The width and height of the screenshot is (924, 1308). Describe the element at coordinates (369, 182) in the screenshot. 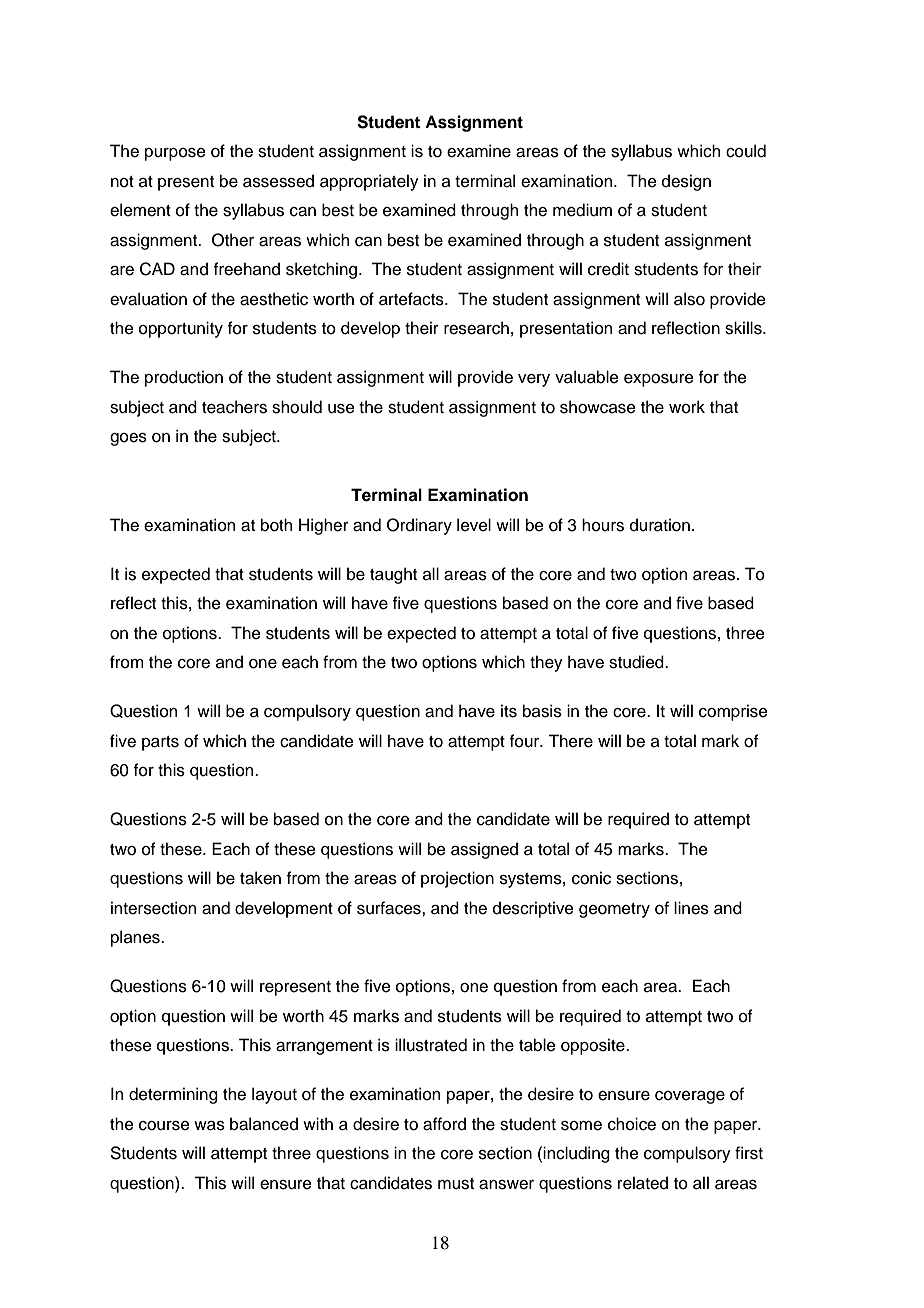

I see `appropriately` at that location.
